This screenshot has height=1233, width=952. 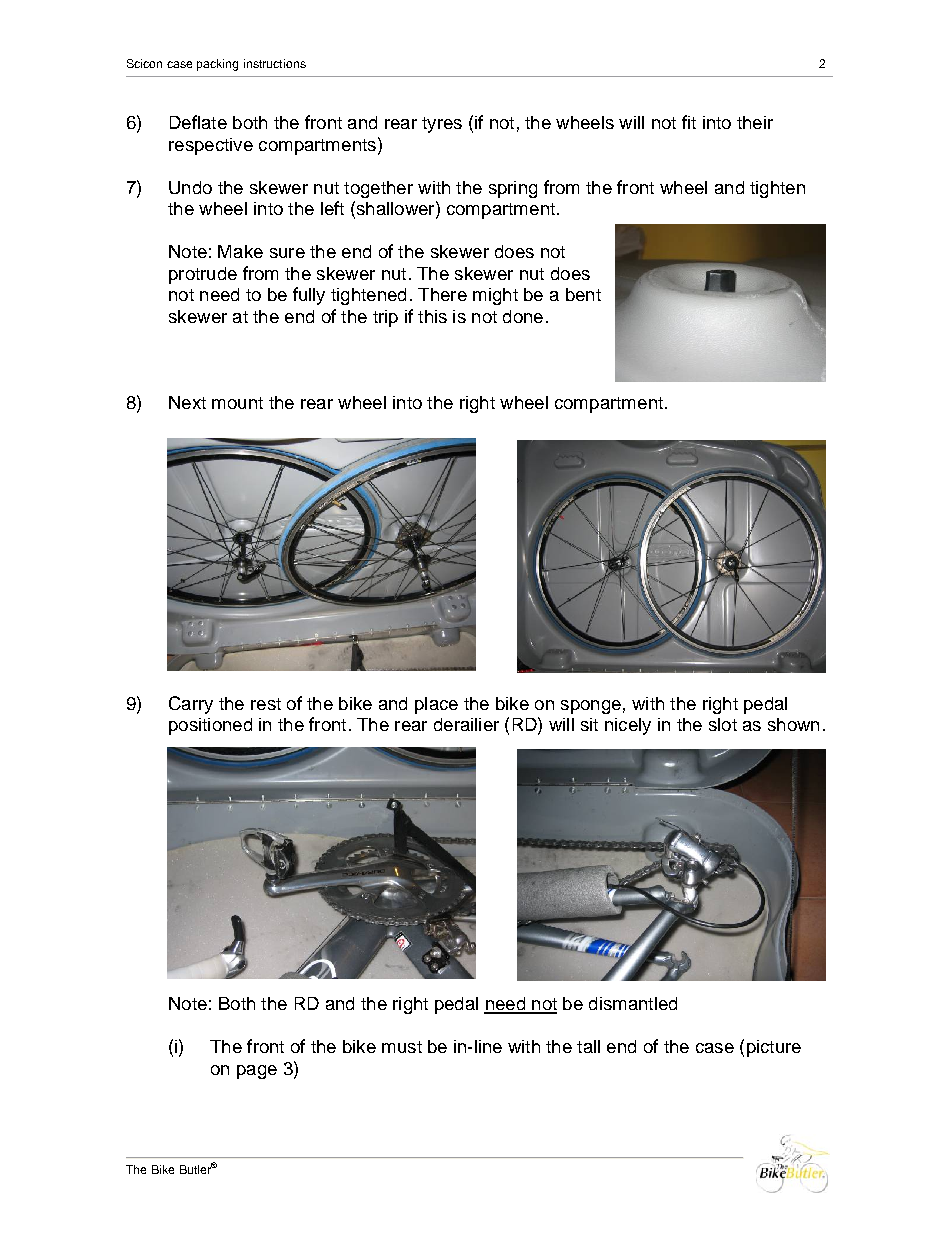 I want to click on picture, so click(x=774, y=1048).
